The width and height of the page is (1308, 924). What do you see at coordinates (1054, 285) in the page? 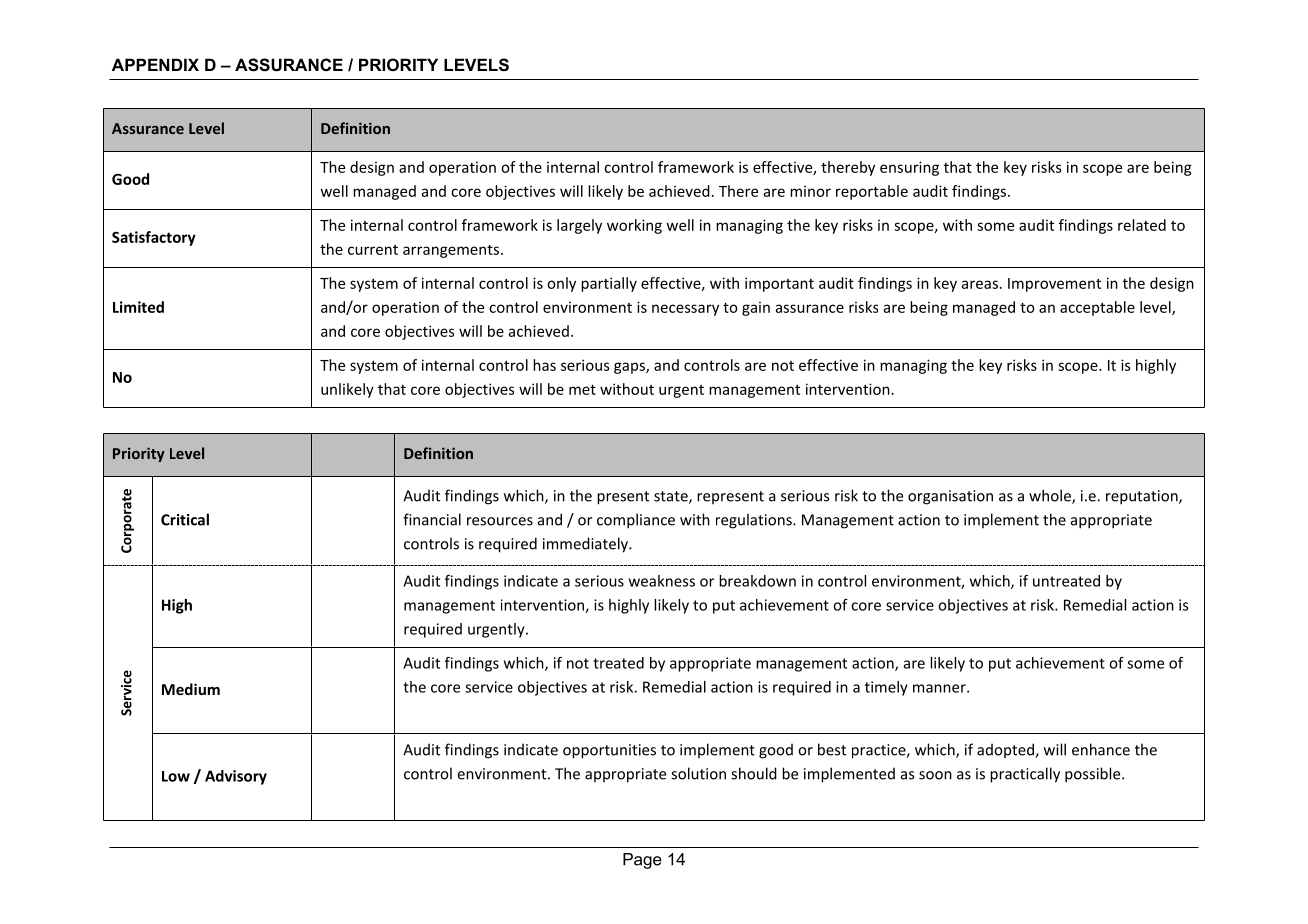
I see `Improvement` at bounding box center [1054, 285].
